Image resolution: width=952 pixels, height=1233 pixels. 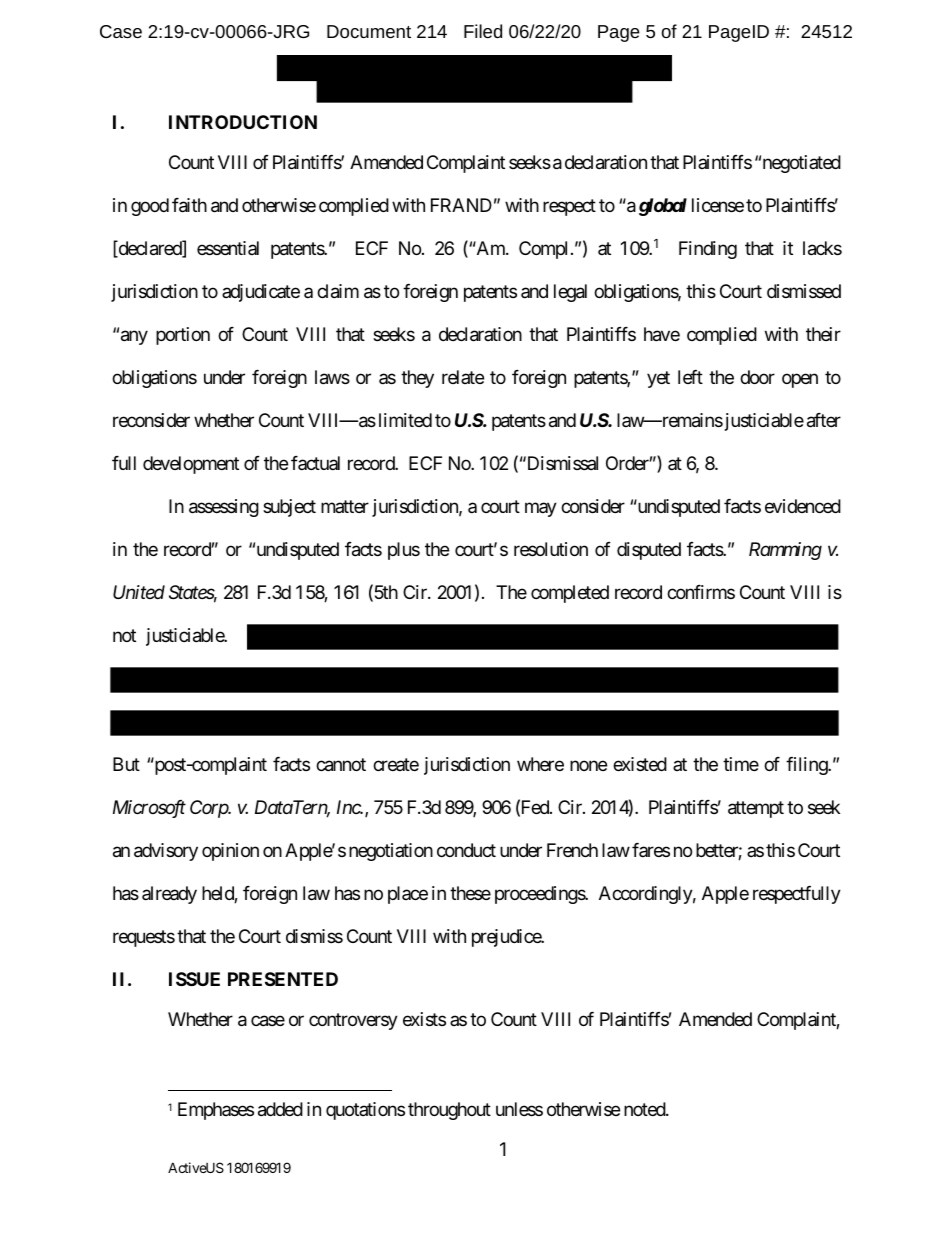 What do you see at coordinates (718, 205) in the document?
I see `license` at bounding box center [718, 205].
